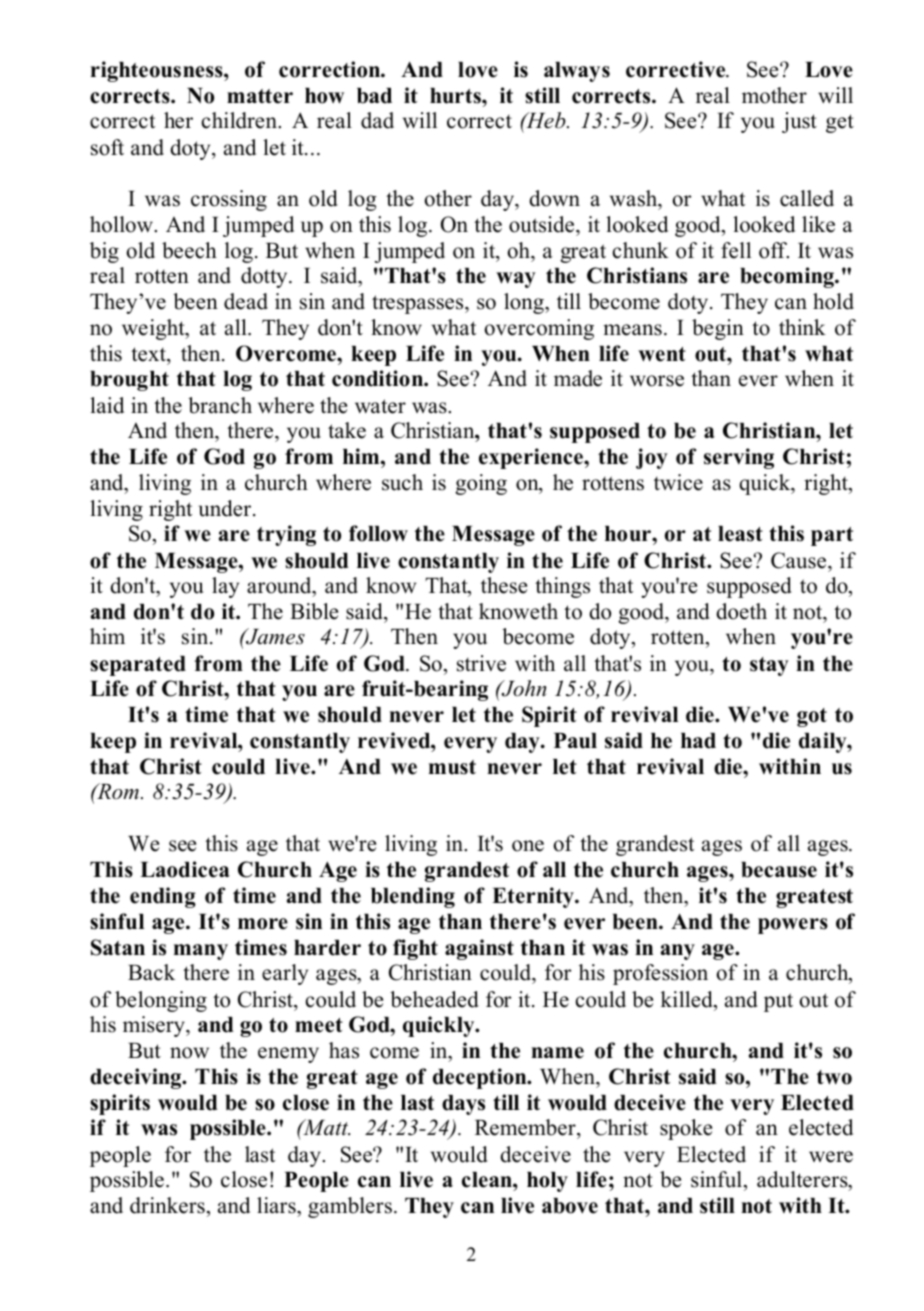  What do you see at coordinates (149, 354) in the screenshot?
I see `text` at bounding box center [149, 354].
